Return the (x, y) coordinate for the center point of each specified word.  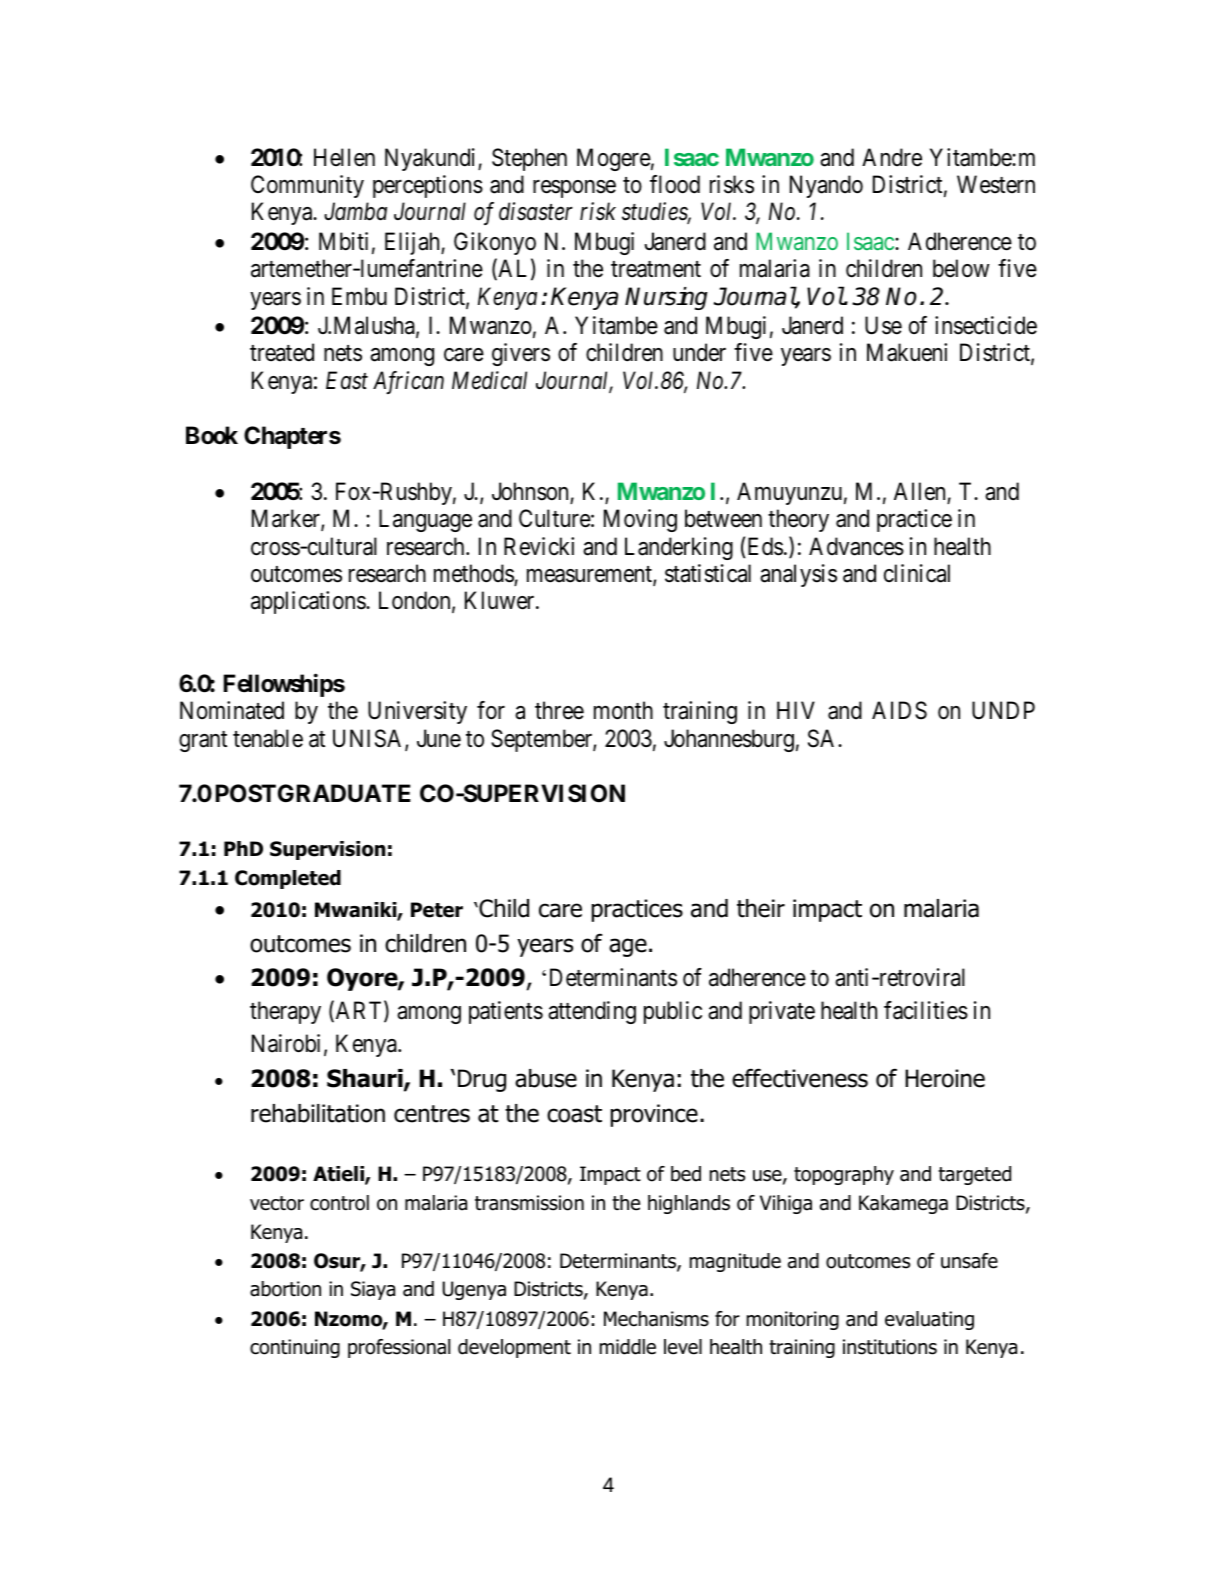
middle (628, 1347)
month (623, 710)
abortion (285, 1289)
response (574, 189)
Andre (892, 157)
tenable (268, 738)
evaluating (929, 1320)
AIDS (899, 710)
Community (307, 186)
